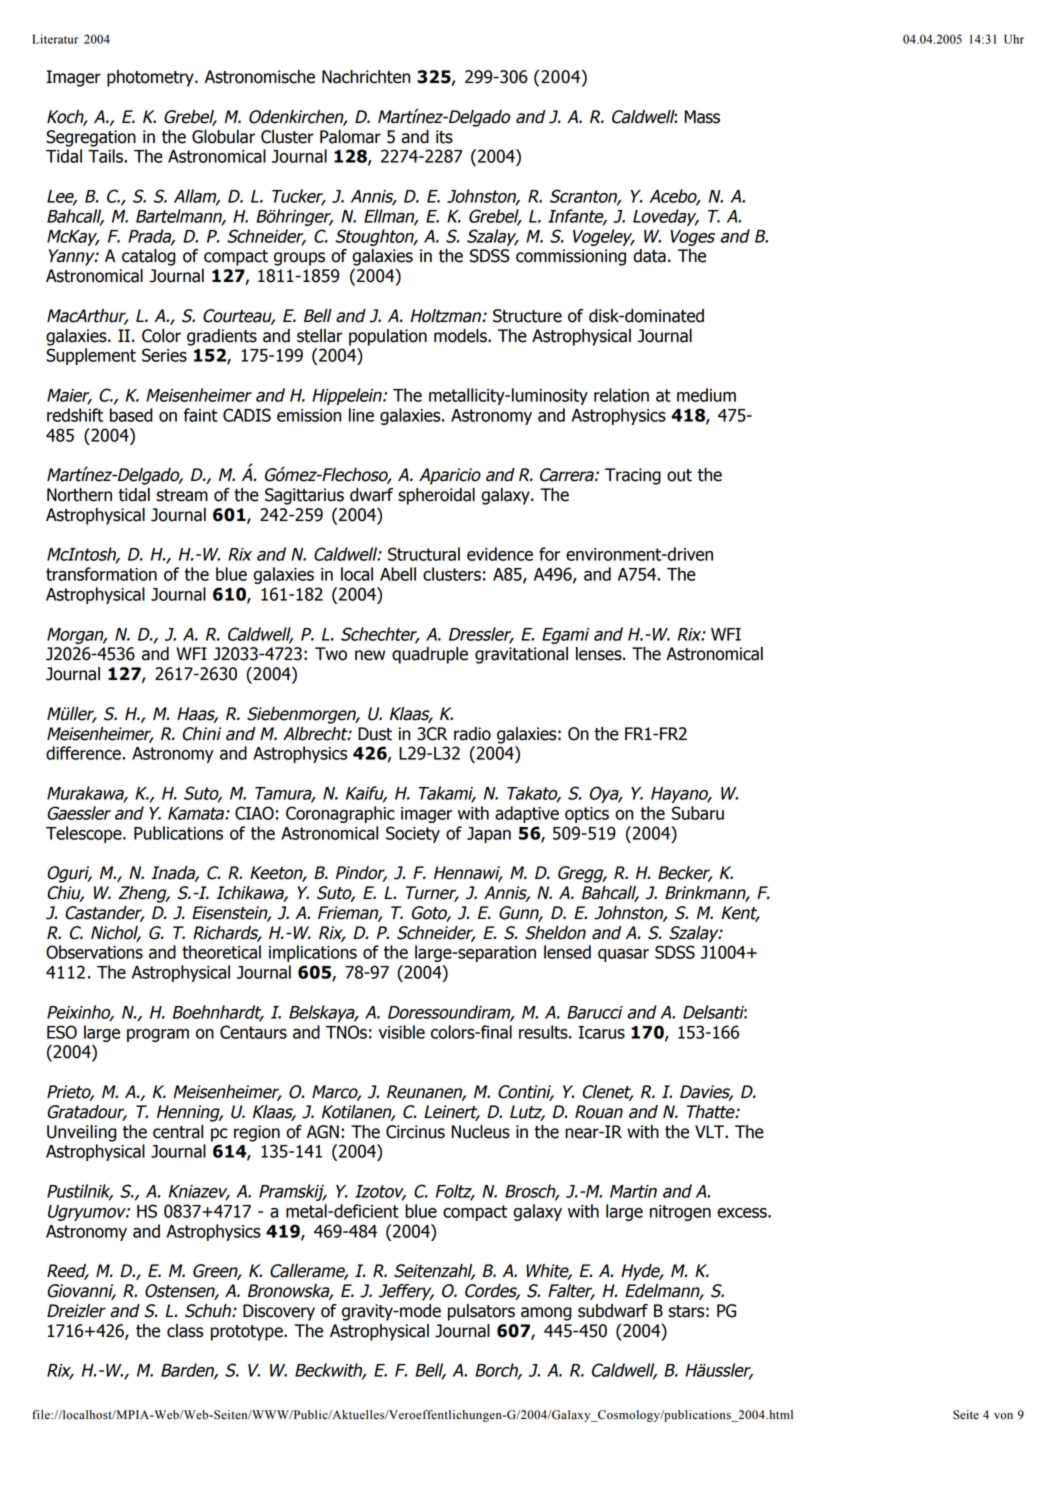  What do you see at coordinates (185, 1331) in the screenshot?
I see `class` at bounding box center [185, 1331].
